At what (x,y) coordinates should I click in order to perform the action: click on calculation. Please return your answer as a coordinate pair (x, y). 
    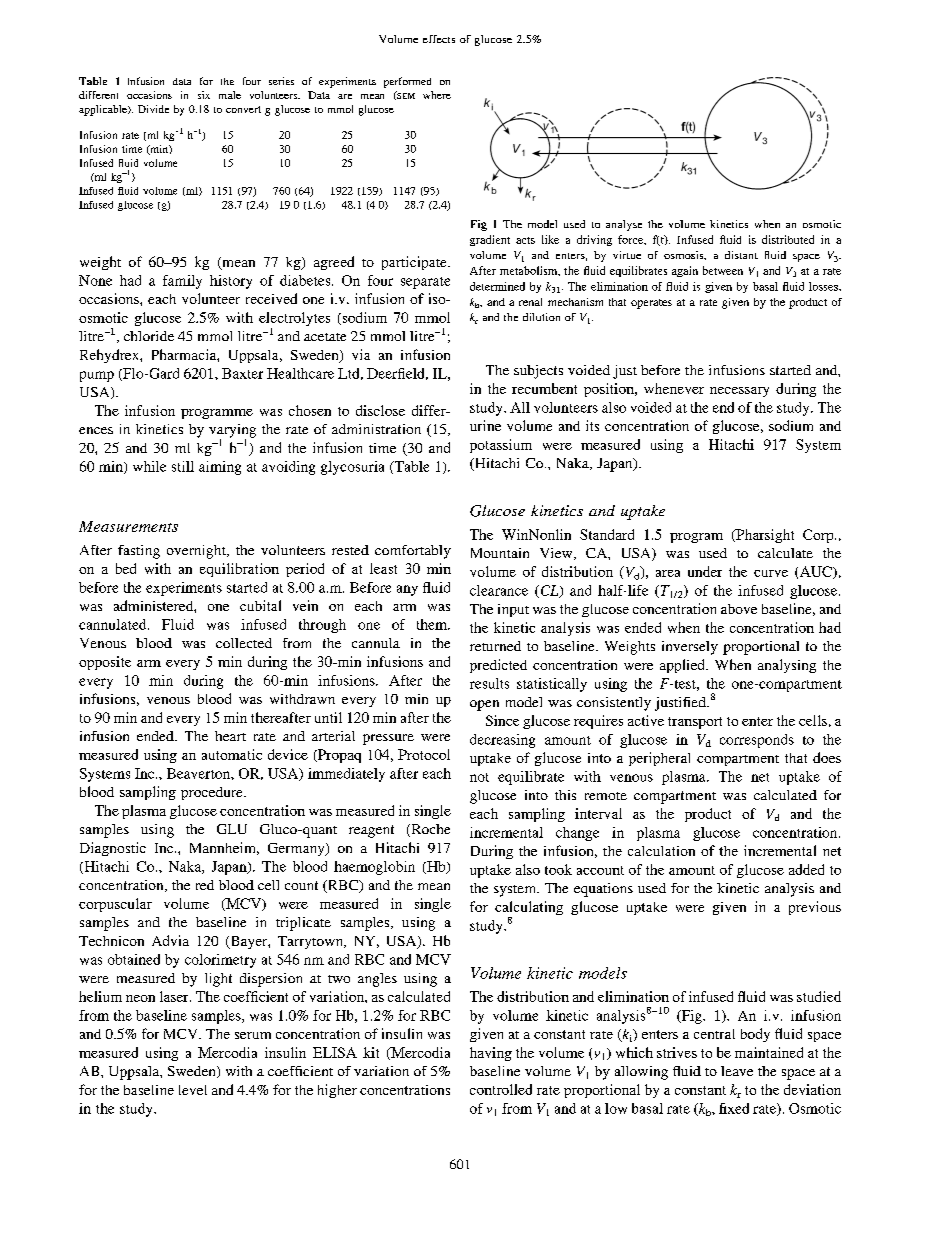
    Looking at the image, I should click on (661, 851).
